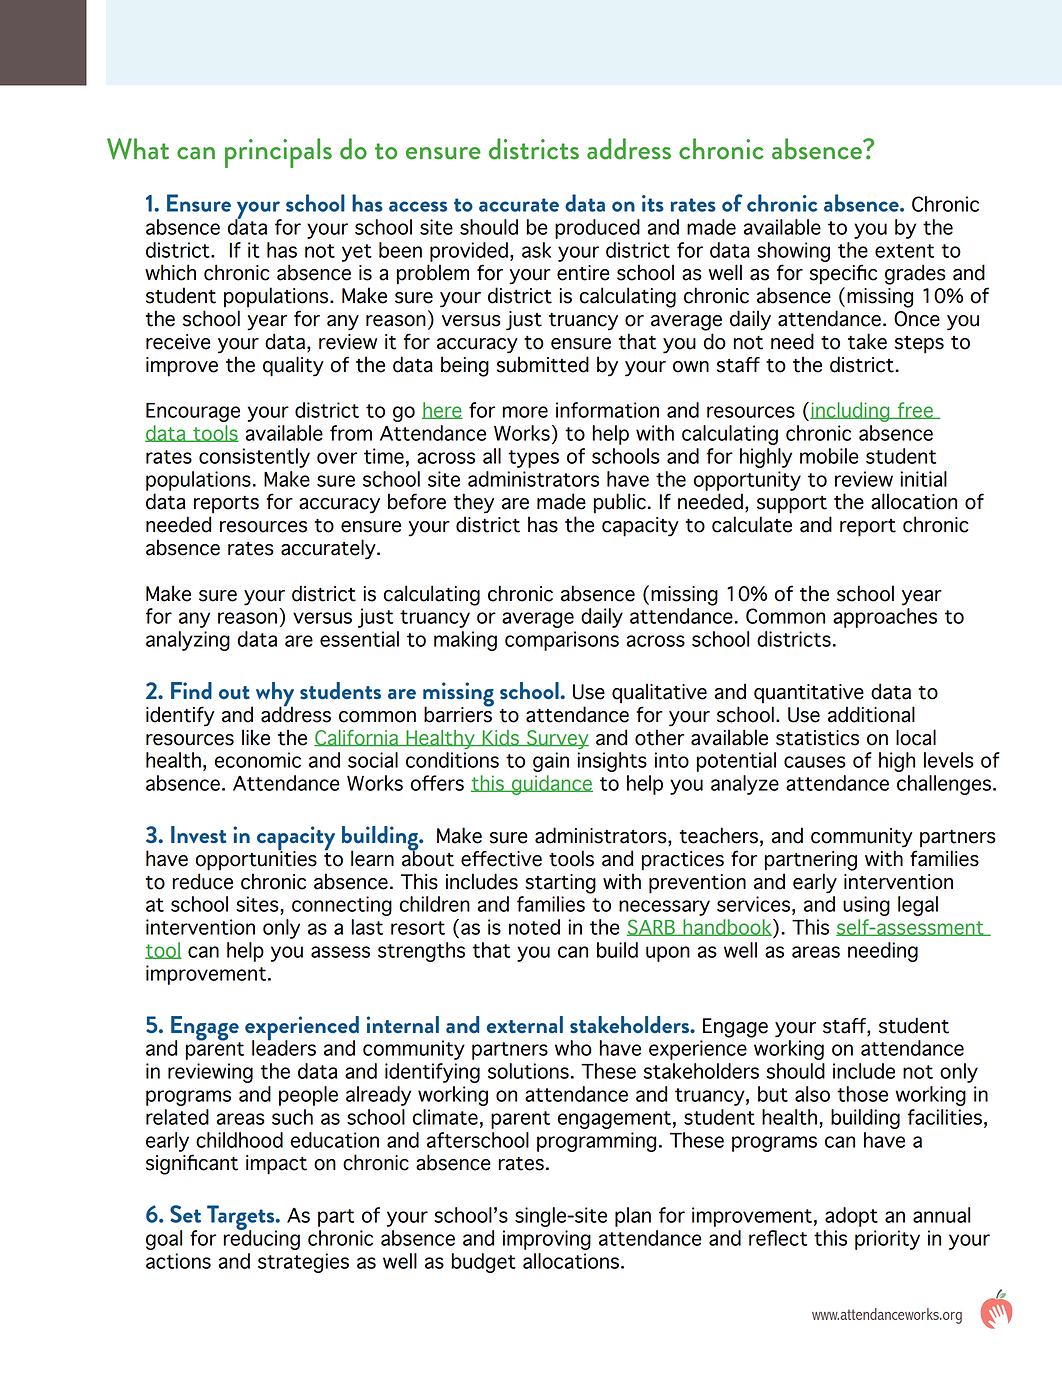  I want to click on additional, so click(871, 714).
